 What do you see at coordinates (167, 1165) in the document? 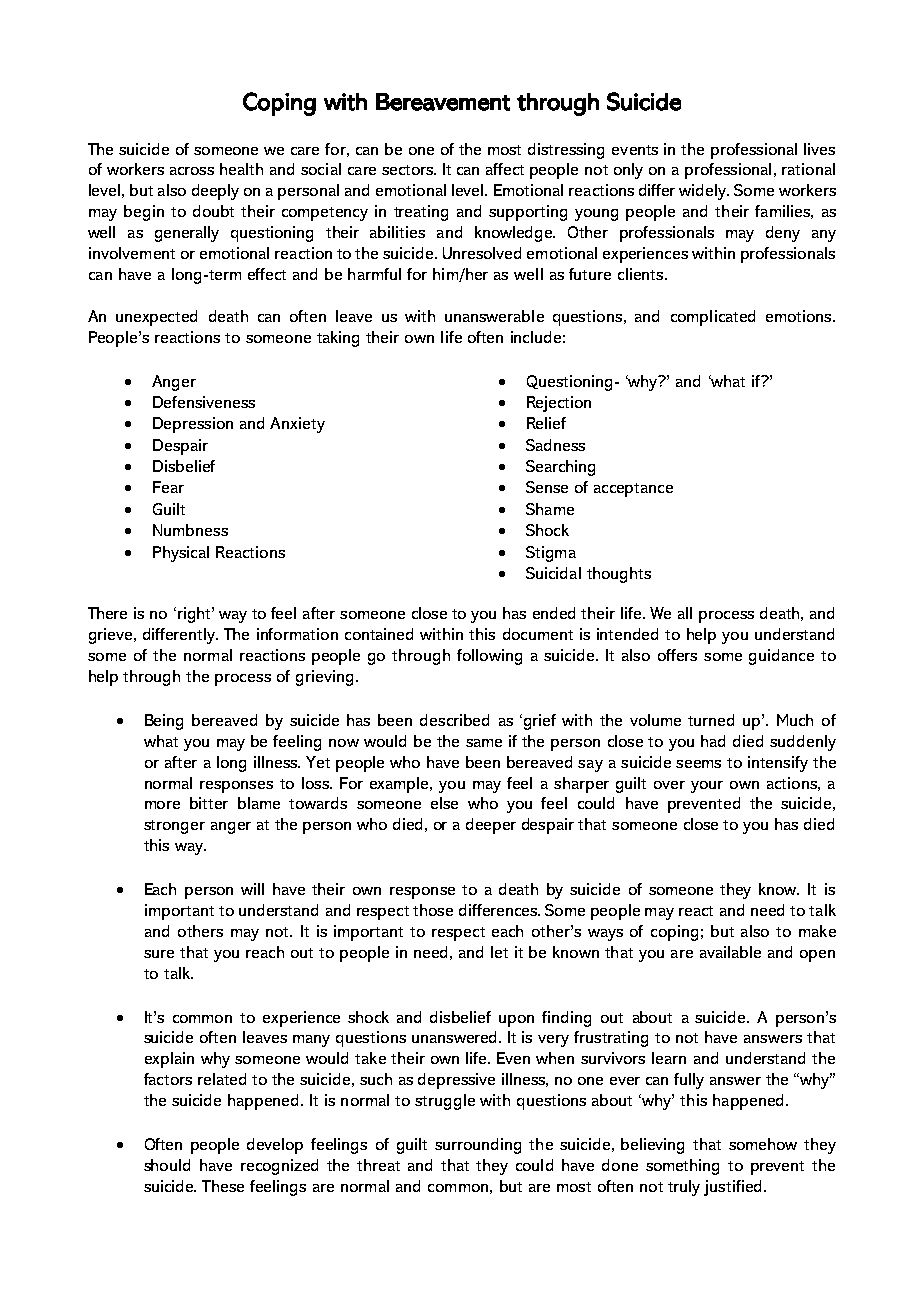
I see `should` at bounding box center [167, 1165].
